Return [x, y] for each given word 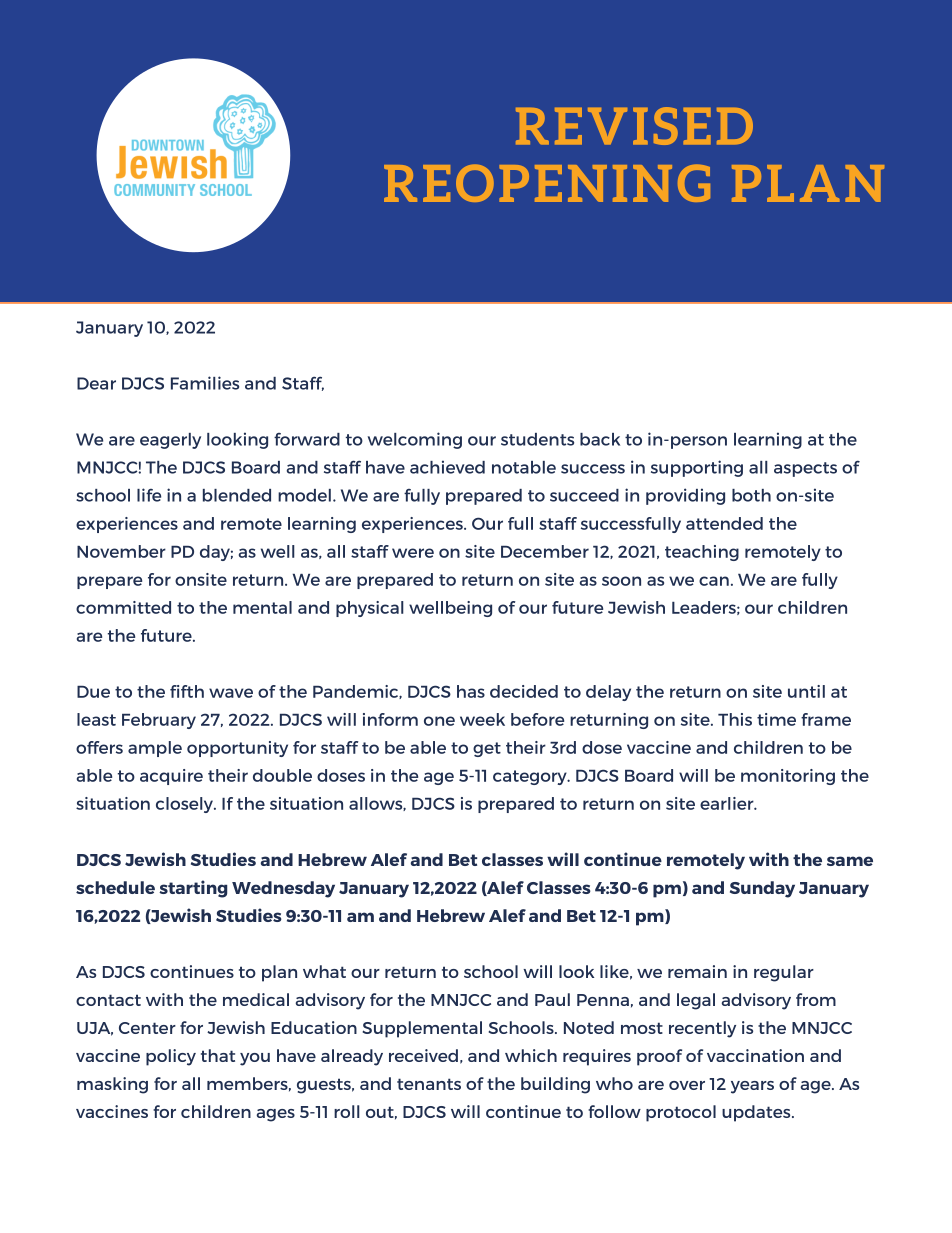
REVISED [634, 126]
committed [123, 607]
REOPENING [547, 183]
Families [205, 383]
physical [370, 609]
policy [171, 1057]
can [714, 581]
